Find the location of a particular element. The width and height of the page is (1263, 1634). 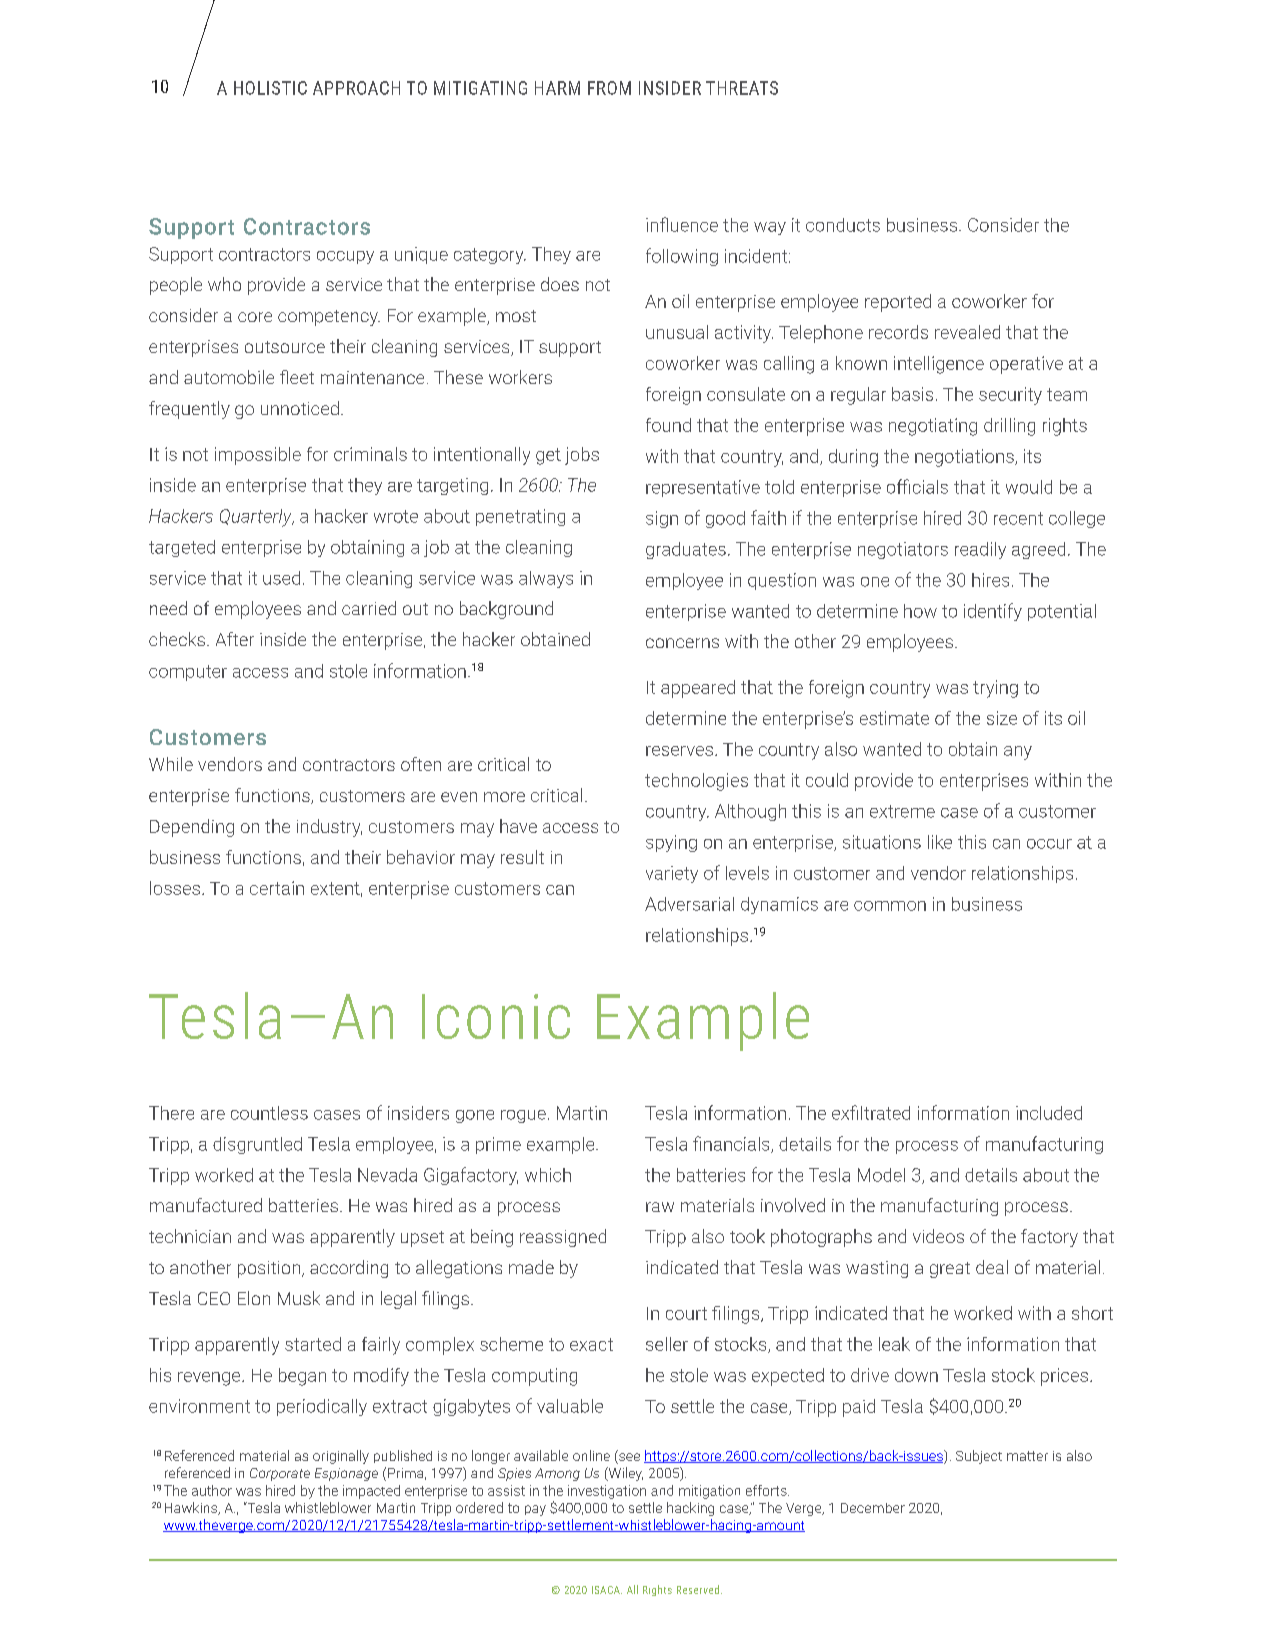

HOLISTIC is located at coordinates (270, 88).
